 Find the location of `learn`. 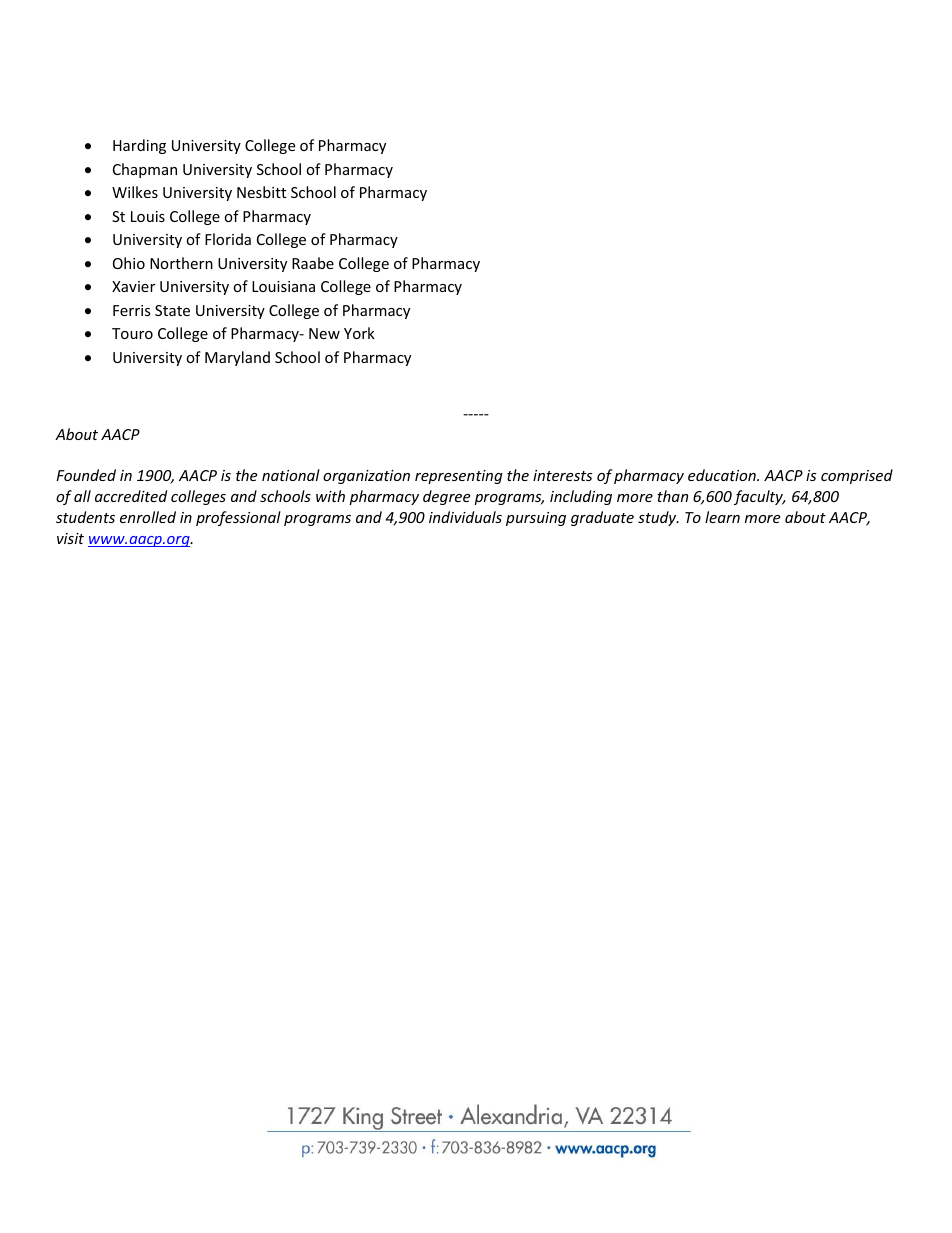

learn is located at coordinates (722, 517).
